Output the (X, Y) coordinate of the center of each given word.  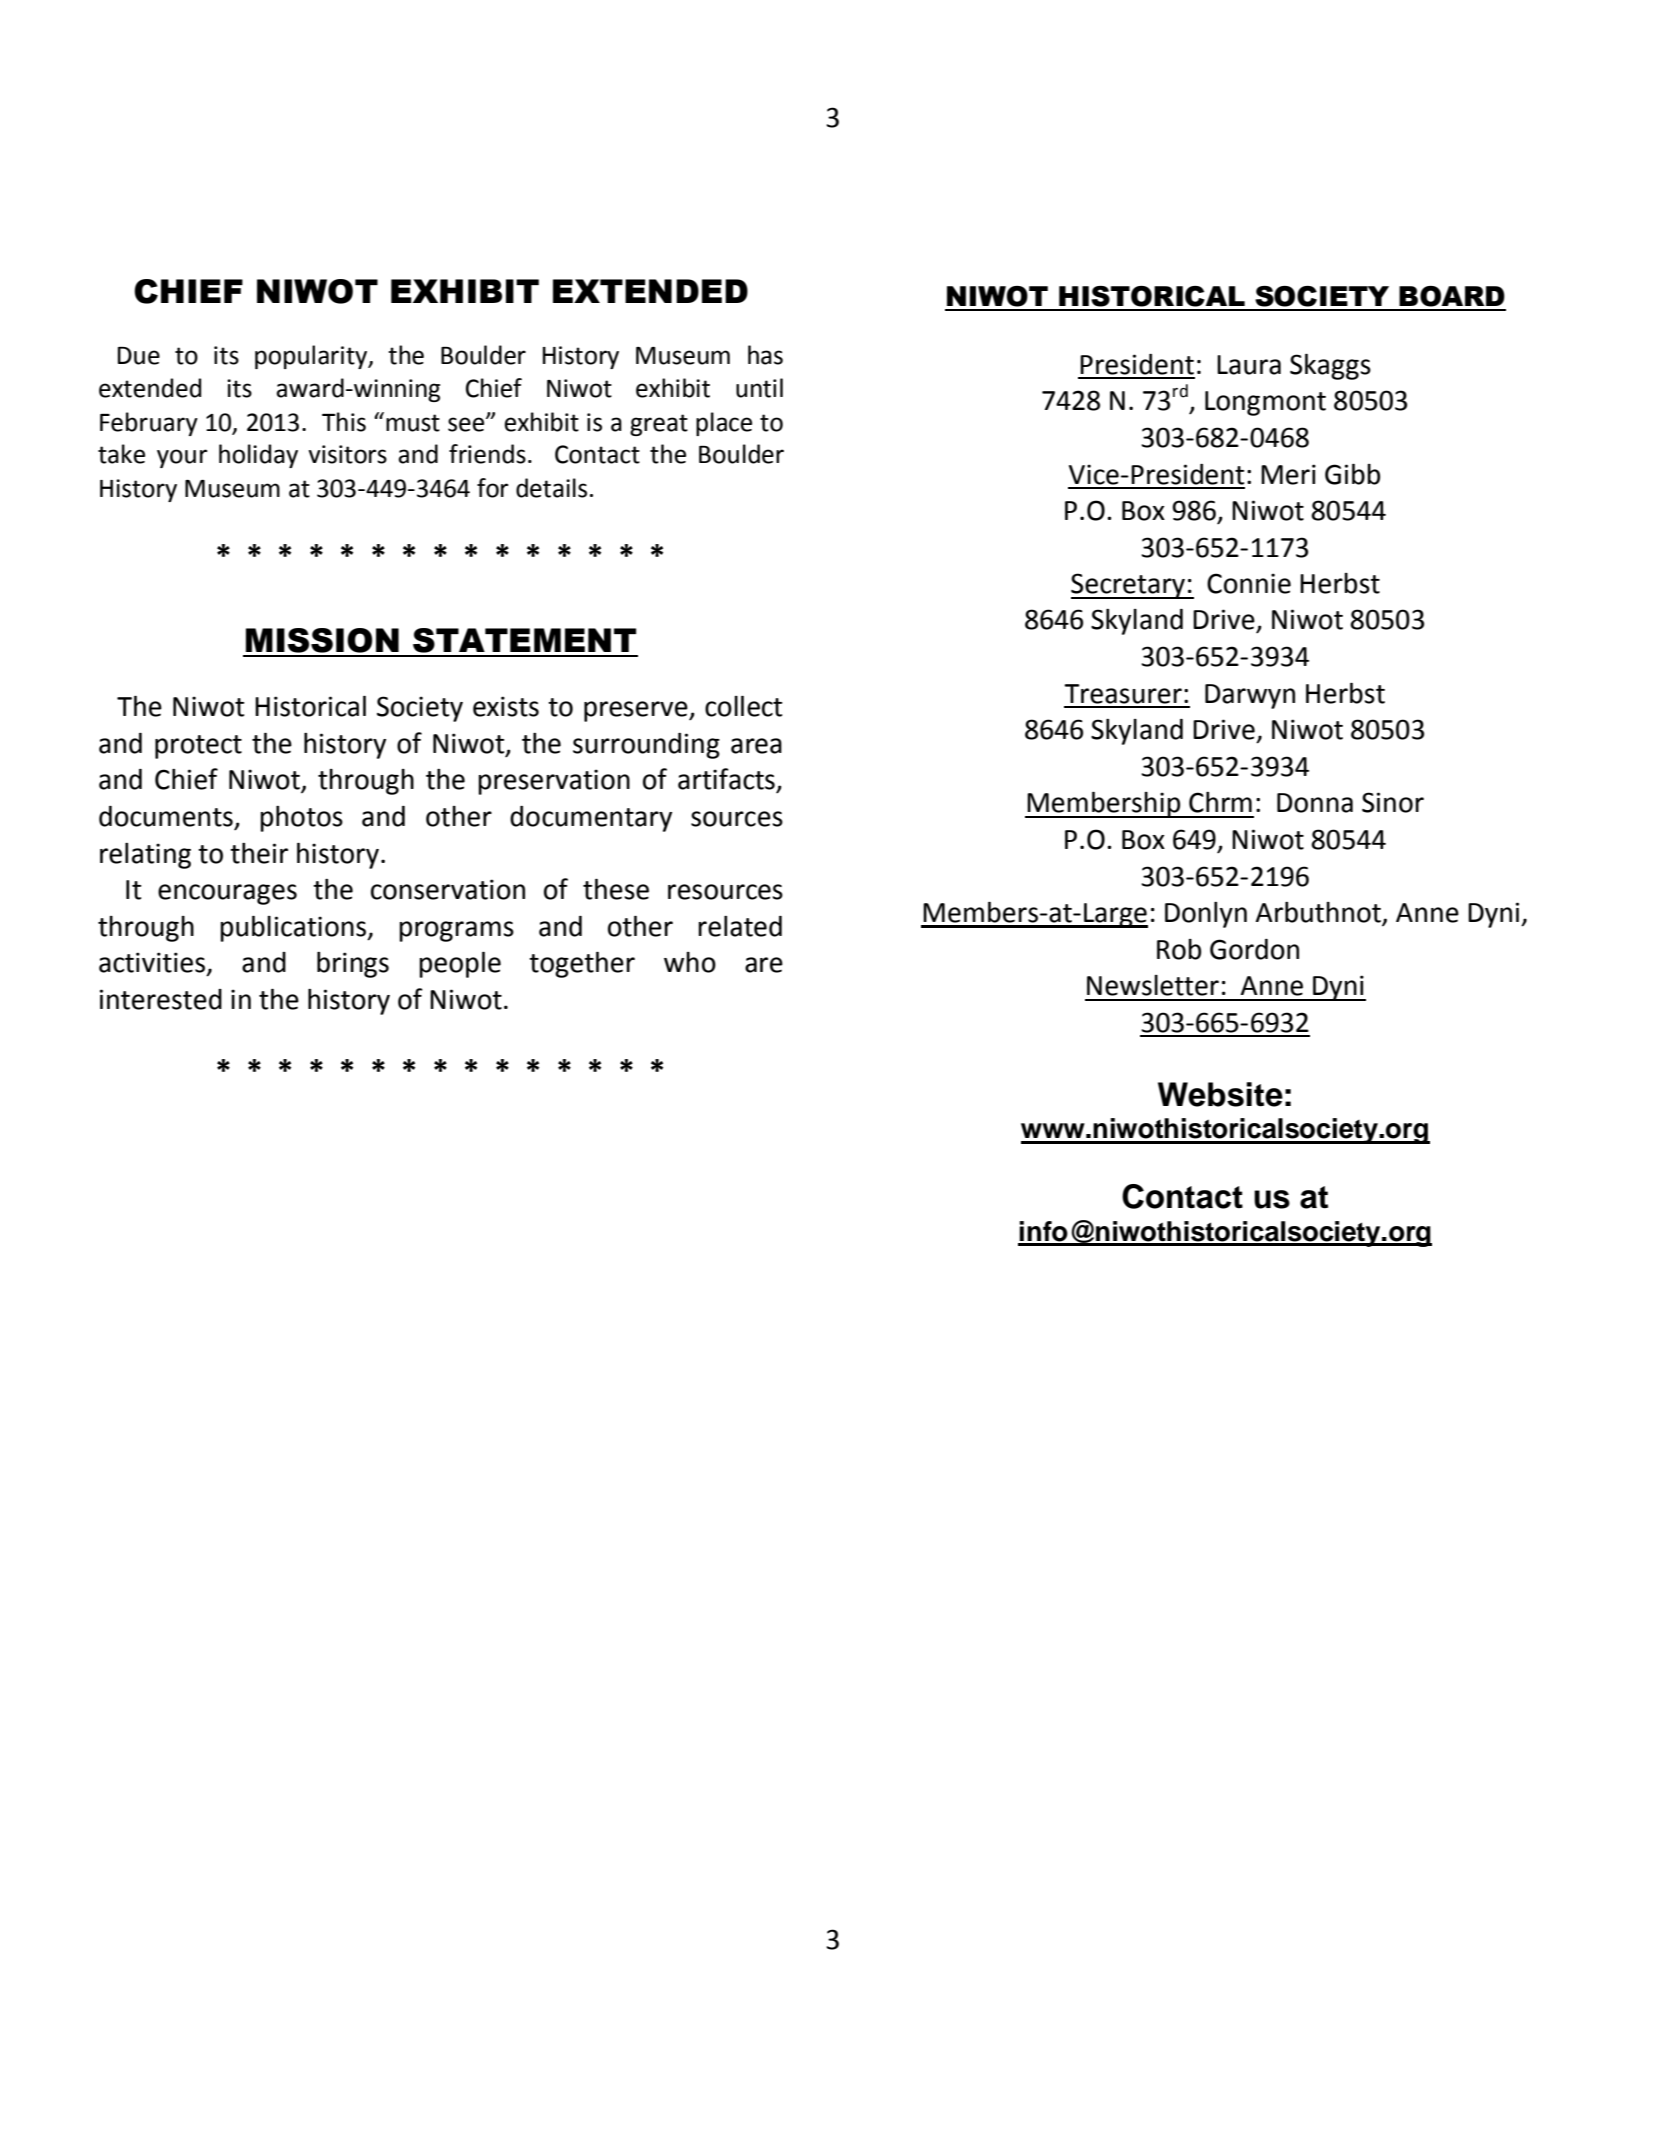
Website (1220, 1094)
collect (743, 706)
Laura (1249, 365)
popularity (312, 357)
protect (198, 747)
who (690, 962)
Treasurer (1123, 694)
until (759, 388)
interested (161, 999)
